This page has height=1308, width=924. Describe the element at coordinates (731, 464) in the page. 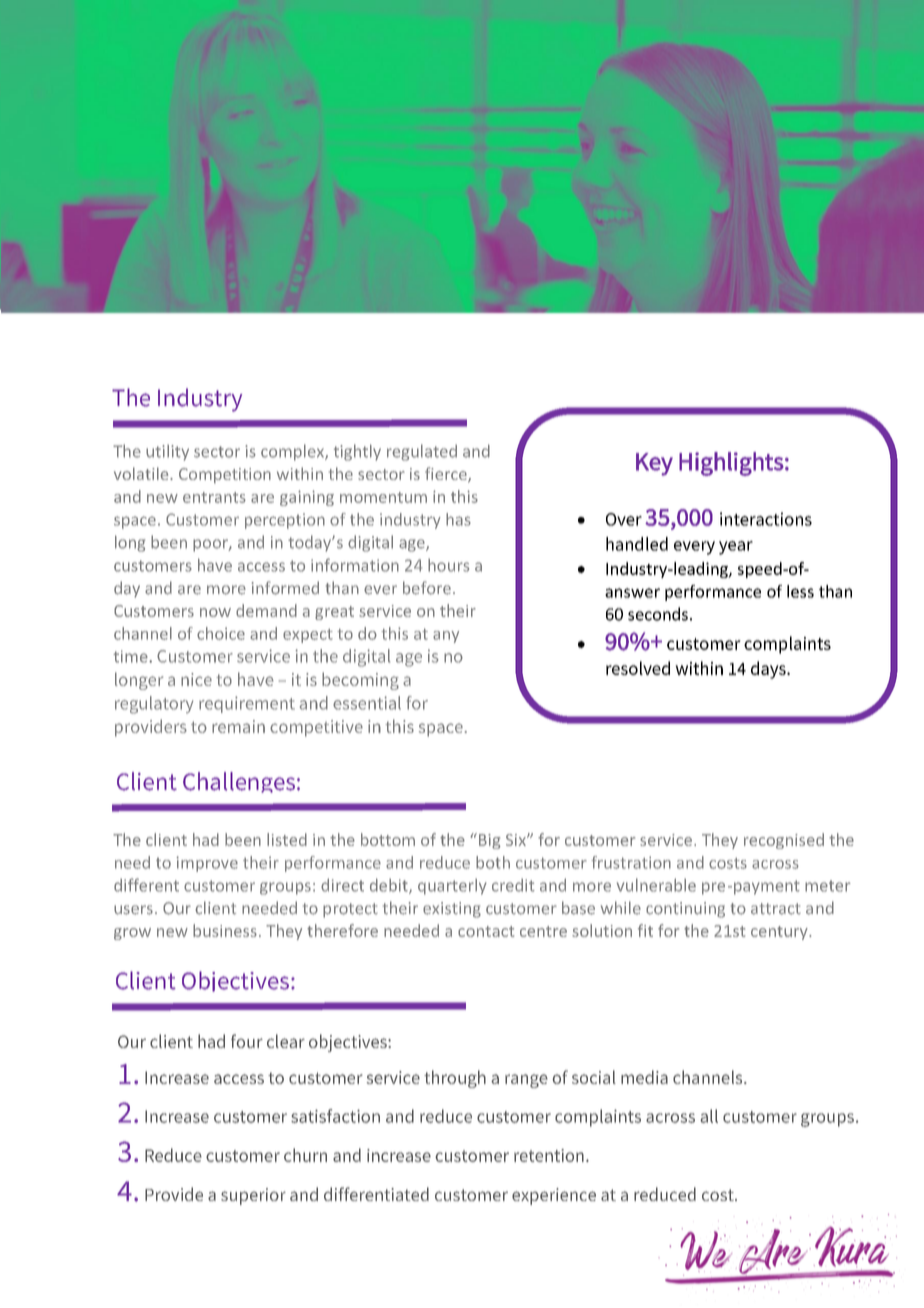

I see `Highlights` at that location.
